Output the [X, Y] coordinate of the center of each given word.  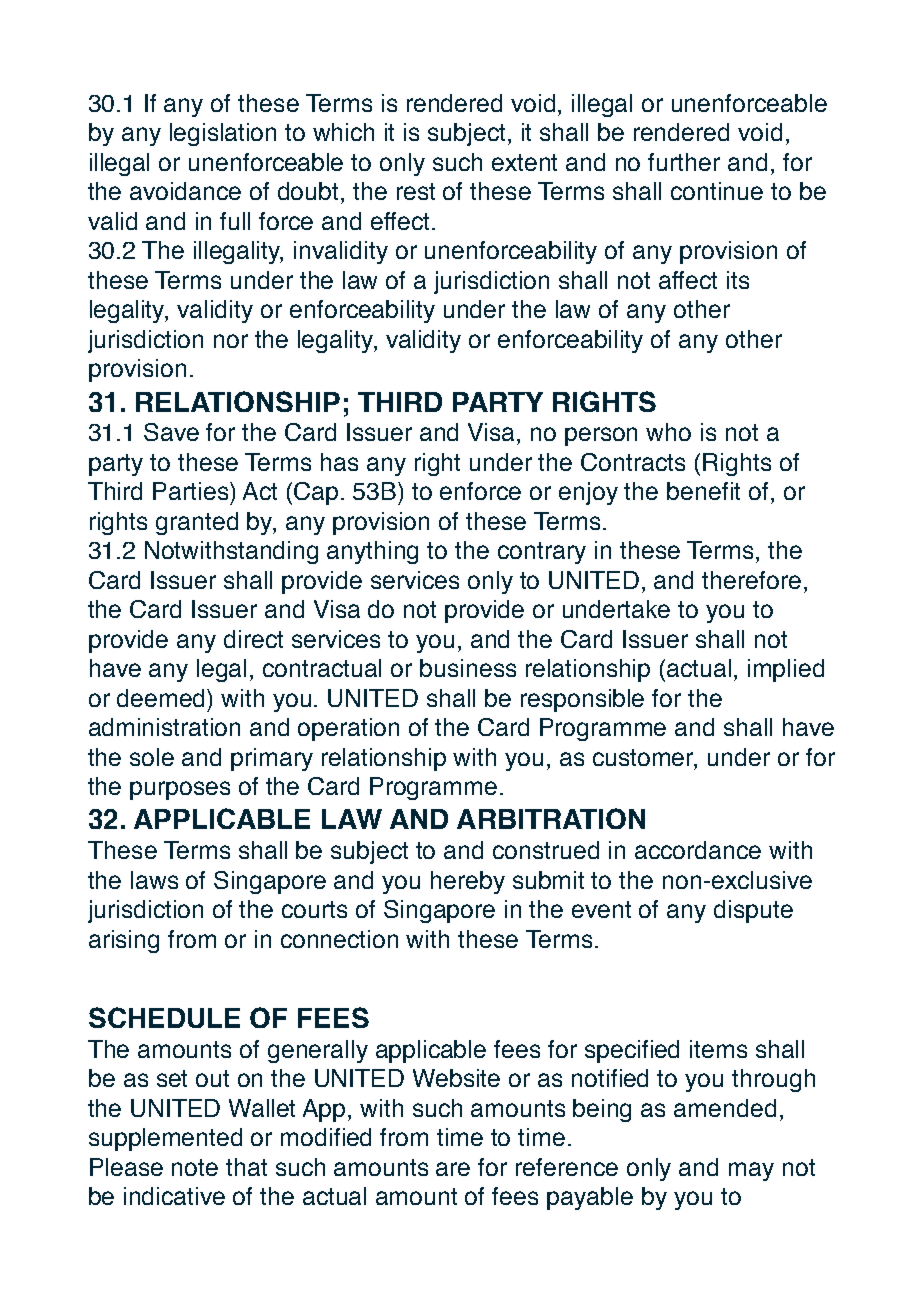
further [684, 162]
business [468, 668]
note [195, 1167]
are [453, 1169]
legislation [223, 134]
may [751, 1171]
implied [786, 670]
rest [416, 191]
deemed [162, 698]
